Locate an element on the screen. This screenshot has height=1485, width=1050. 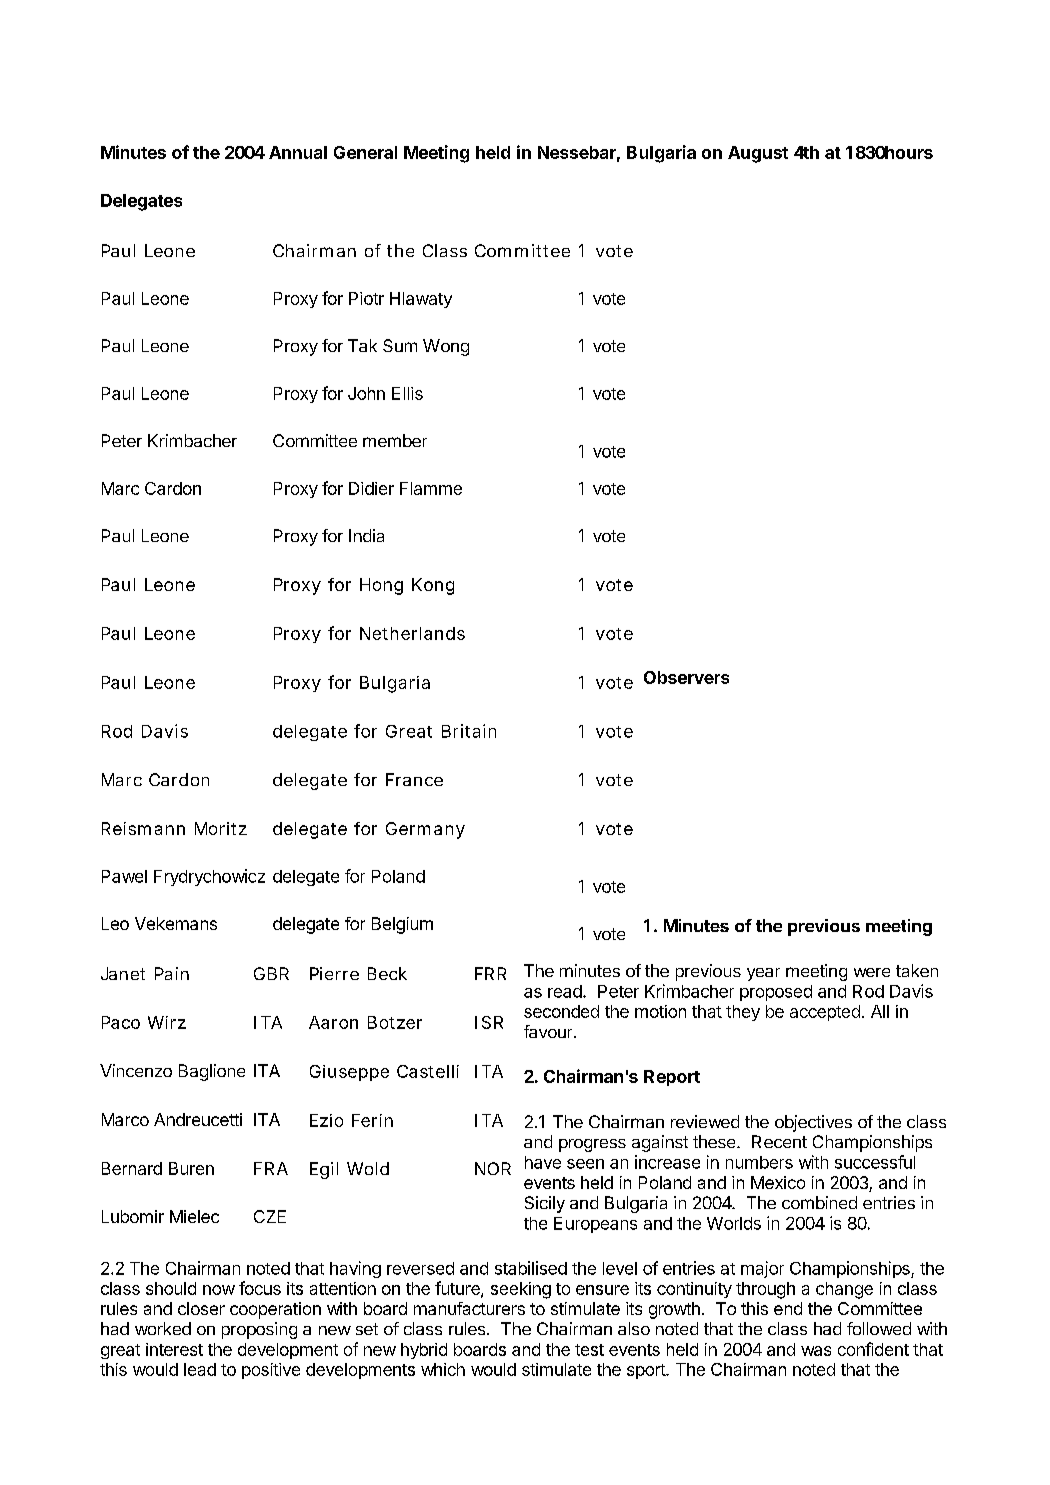
General is located at coordinates (365, 152).
